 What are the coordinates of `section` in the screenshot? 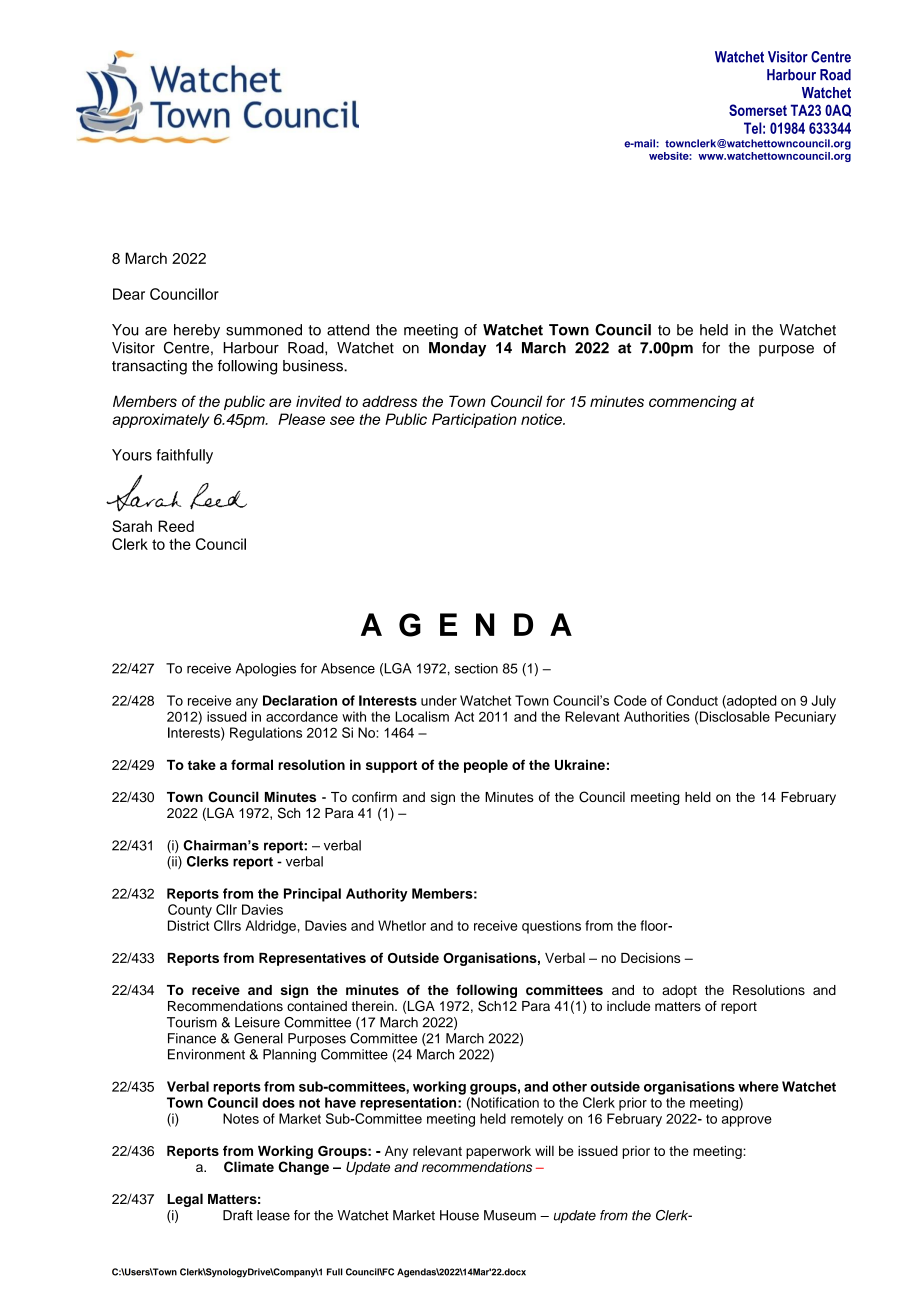 It's located at (476, 668).
